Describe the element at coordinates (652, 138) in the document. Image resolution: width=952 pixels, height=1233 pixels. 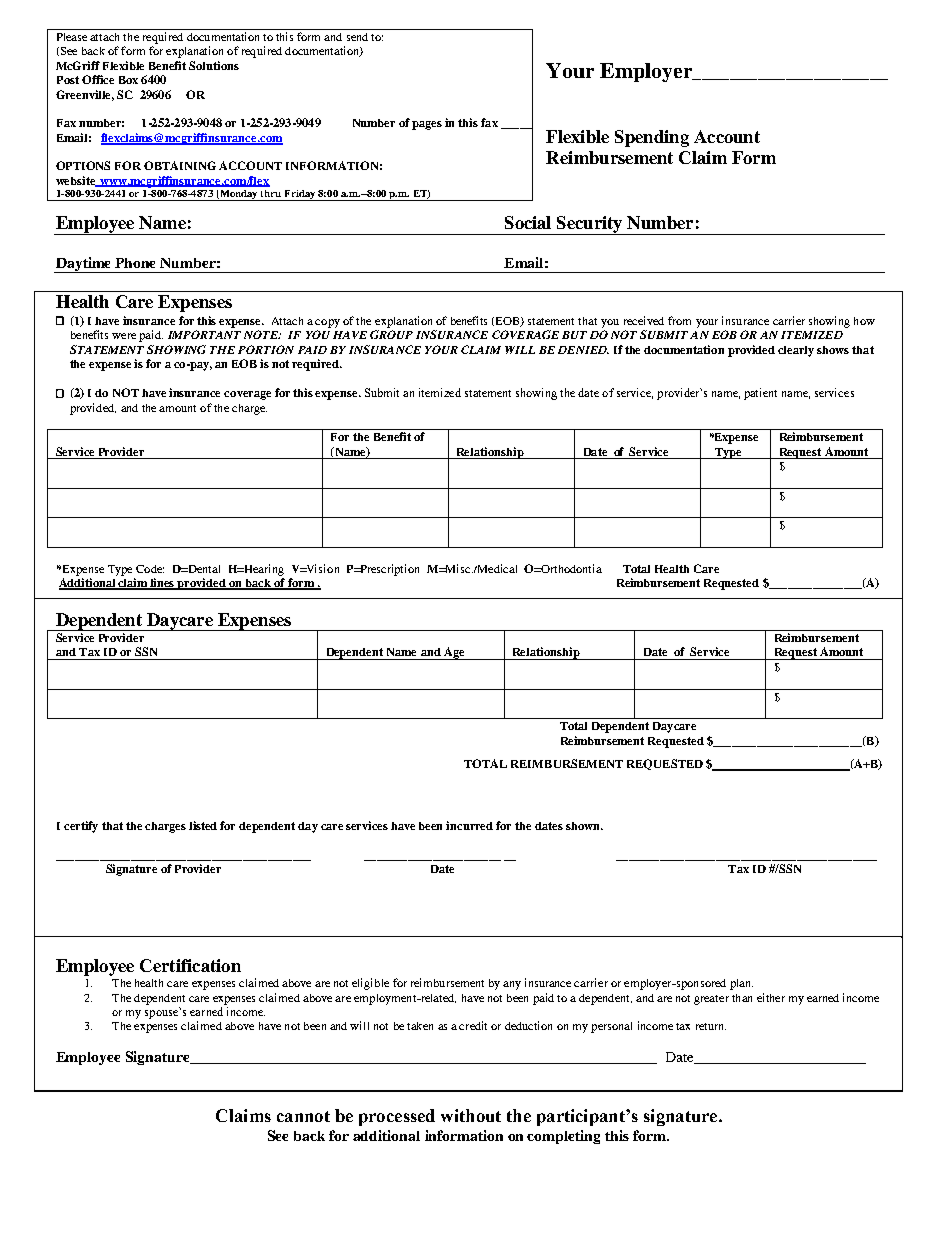
I see `Spending` at that location.
